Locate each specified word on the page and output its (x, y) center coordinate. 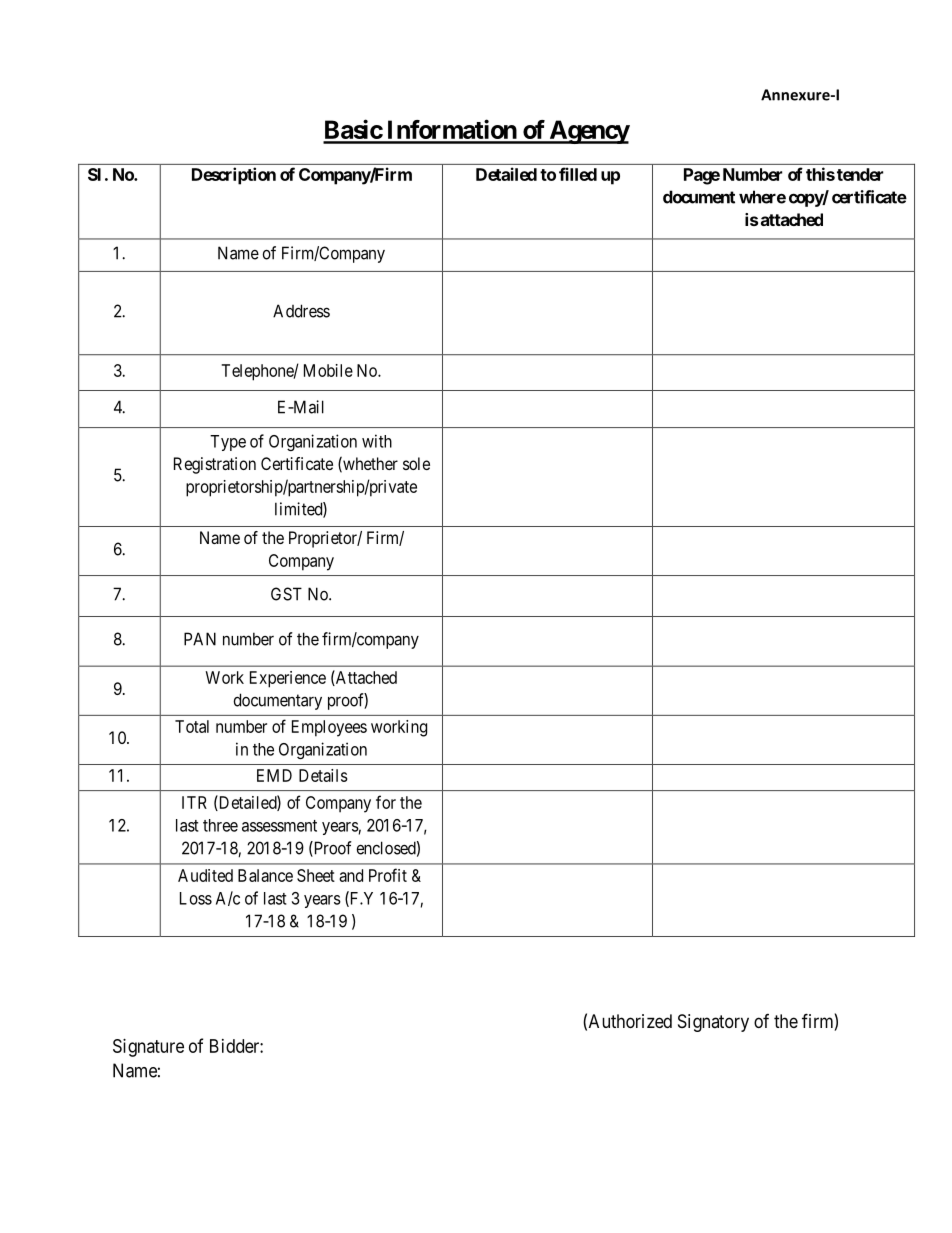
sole (416, 463)
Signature (148, 1048)
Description (234, 176)
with (377, 441)
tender (860, 174)
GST (286, 594)
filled (578, 174)
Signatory (713, 1023)
